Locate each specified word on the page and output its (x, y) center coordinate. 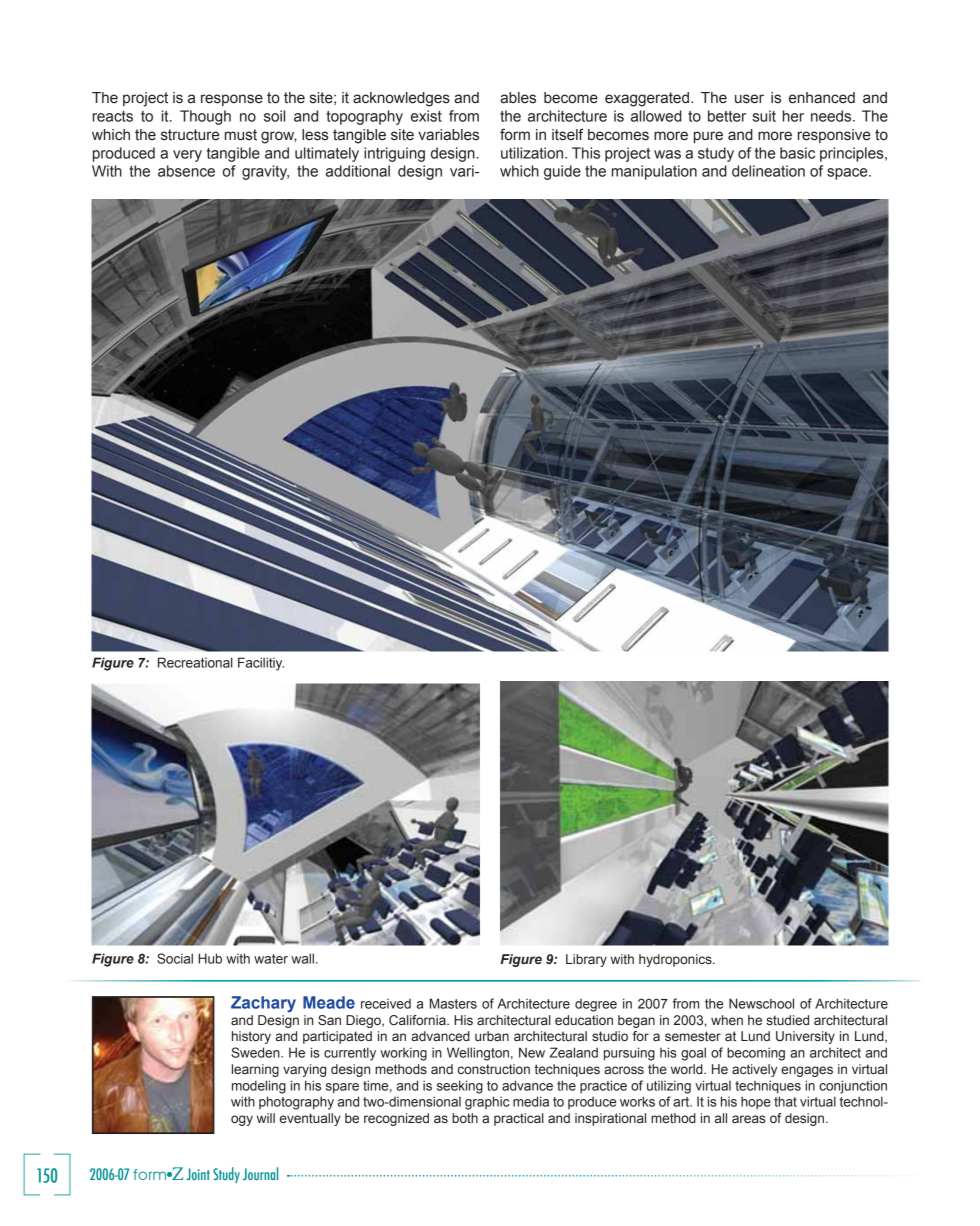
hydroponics (676, 960)
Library (586, 960)
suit (764, 116)
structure (190, 135)
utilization (532, 153)
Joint (198, 1174)
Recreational (195, 662)
